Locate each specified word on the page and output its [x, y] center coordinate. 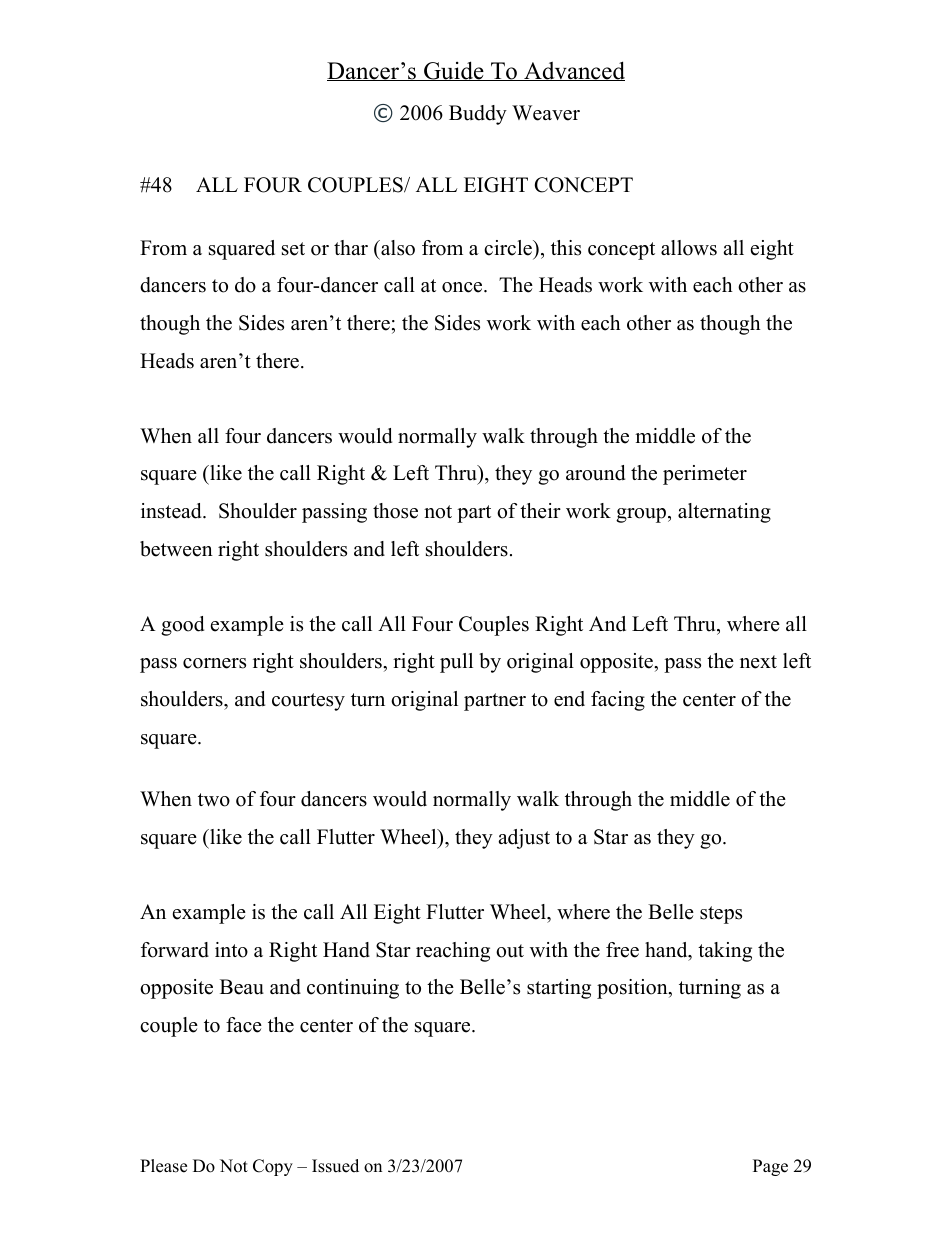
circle [509, 248]
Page [770, 1167]
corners [214, 663]
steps [721, 915]
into [231, 950]
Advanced [573, 71]
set [293, 249]
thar [351, 247]
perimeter [705, 475]
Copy [273, 1167]
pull [456, 663]
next [758, 662]
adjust [524, 839]
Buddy [478, 115]
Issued [335, 1166]
